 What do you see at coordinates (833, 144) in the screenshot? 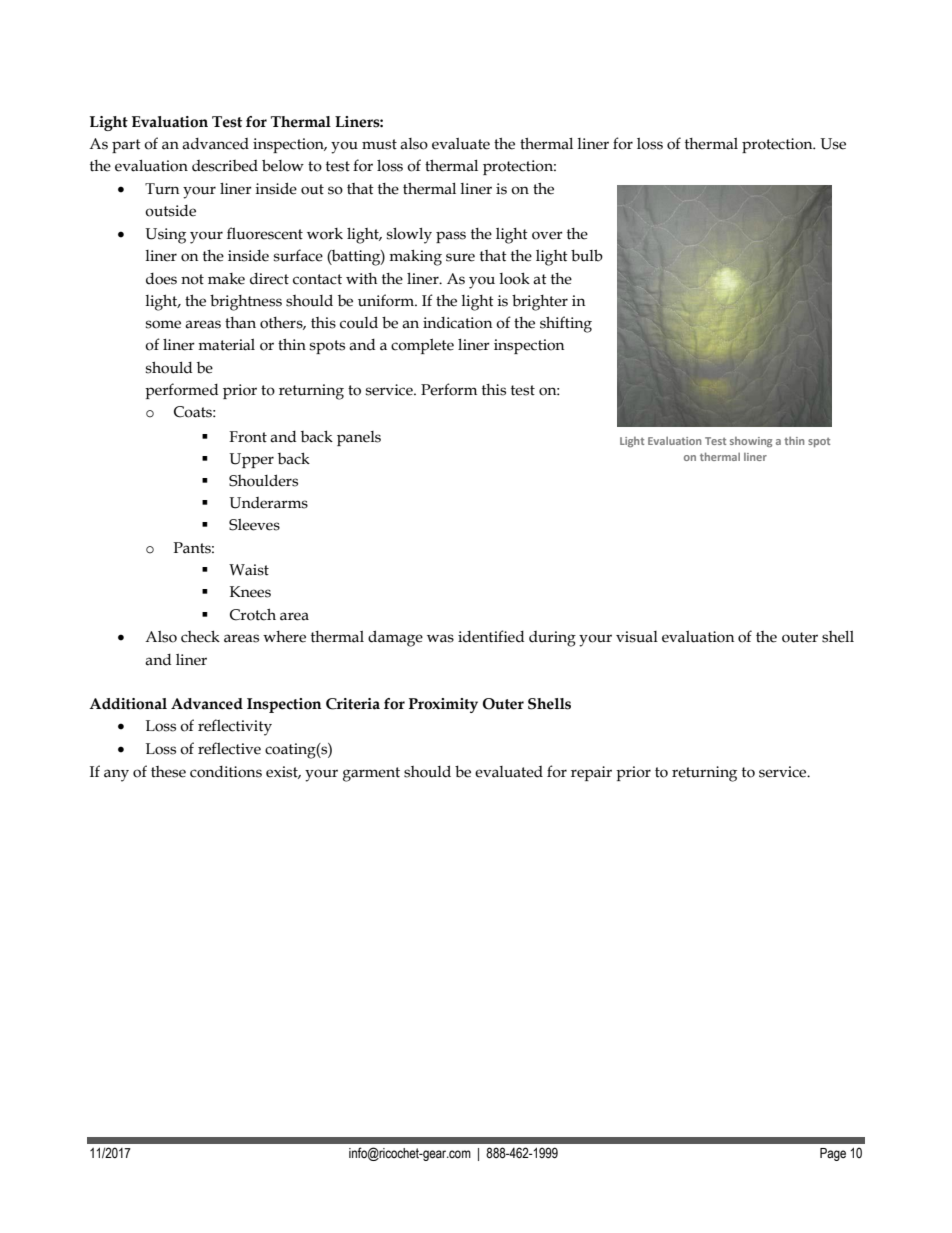
I see `Use` at bounding box center [833, 144].
